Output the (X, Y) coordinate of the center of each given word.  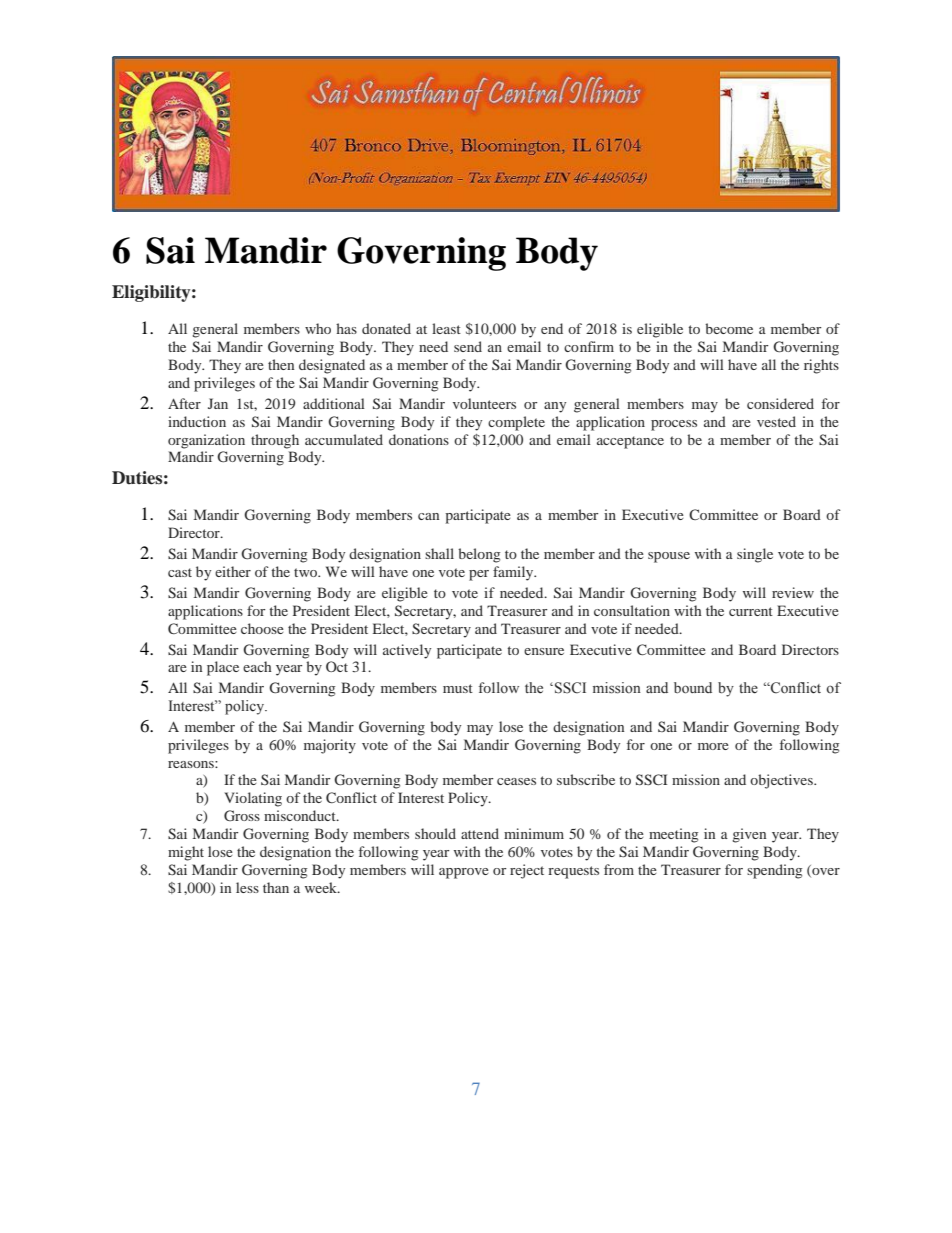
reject (527, 871)
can (428, 516)
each (257, 666)
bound (693, 688)
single (755, 555)
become (729, 328)
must (458, 688)
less (247, 887)
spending (774, 871)
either (233, 571)
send (468, 346)
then (281, 364)
